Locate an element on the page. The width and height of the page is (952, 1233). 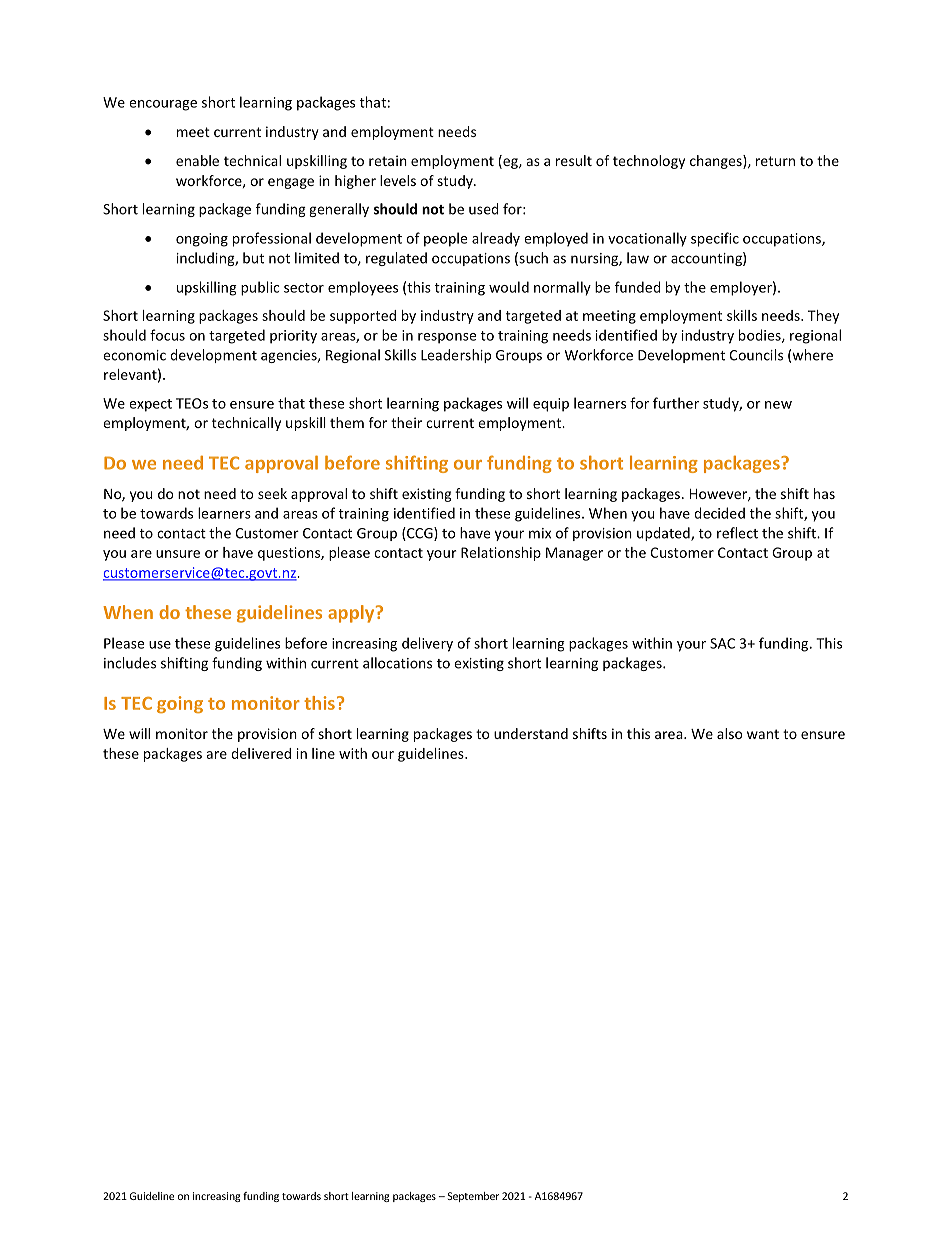
CCG is located at coordinates (420, 534).
